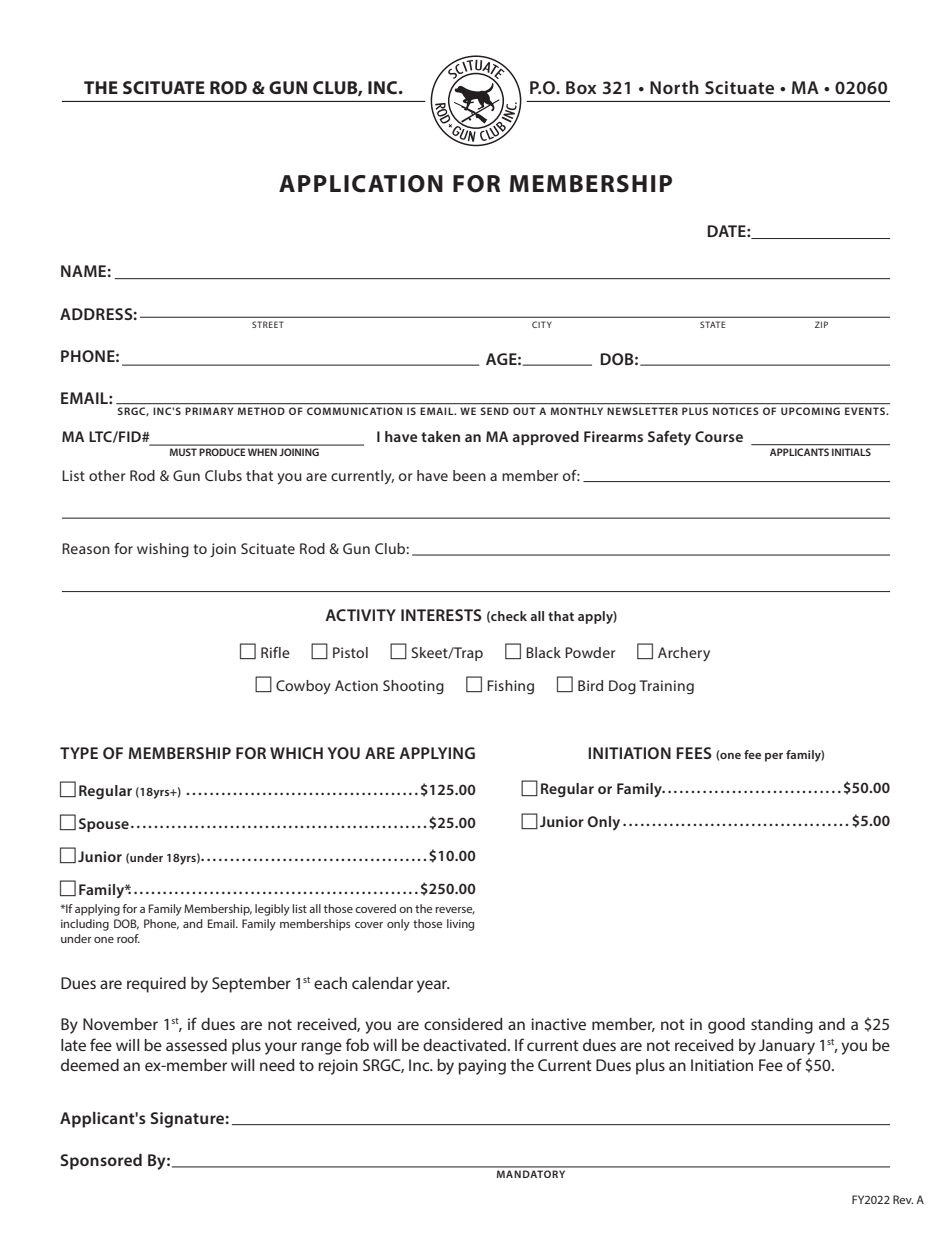 The height and width of the document is (1233, 952). I want to click on MUST, so click(183, 452).
